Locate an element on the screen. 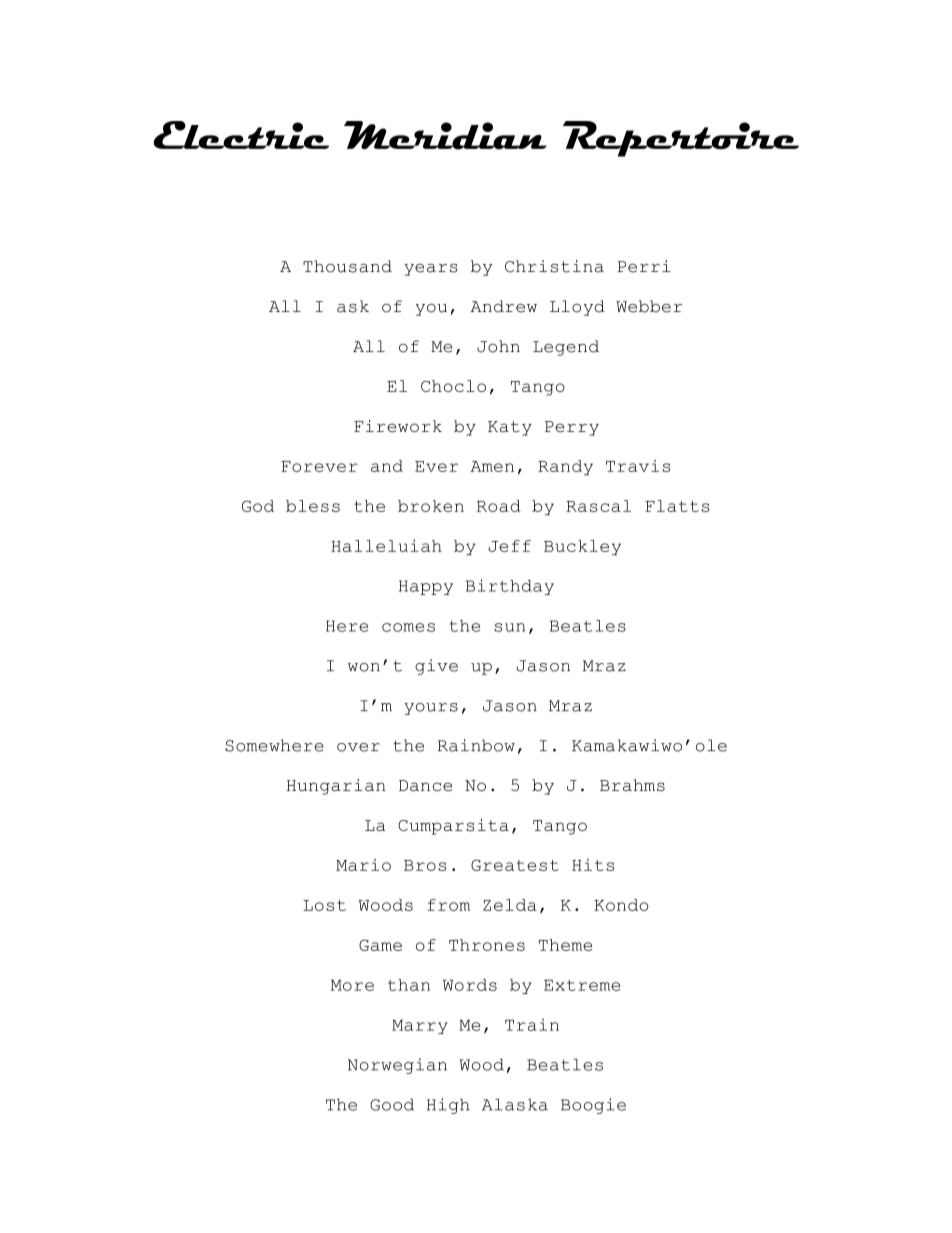 Image resolution: width=952 pixels, height=1233 pixels. Electric is located at coordinates (241, 135).
